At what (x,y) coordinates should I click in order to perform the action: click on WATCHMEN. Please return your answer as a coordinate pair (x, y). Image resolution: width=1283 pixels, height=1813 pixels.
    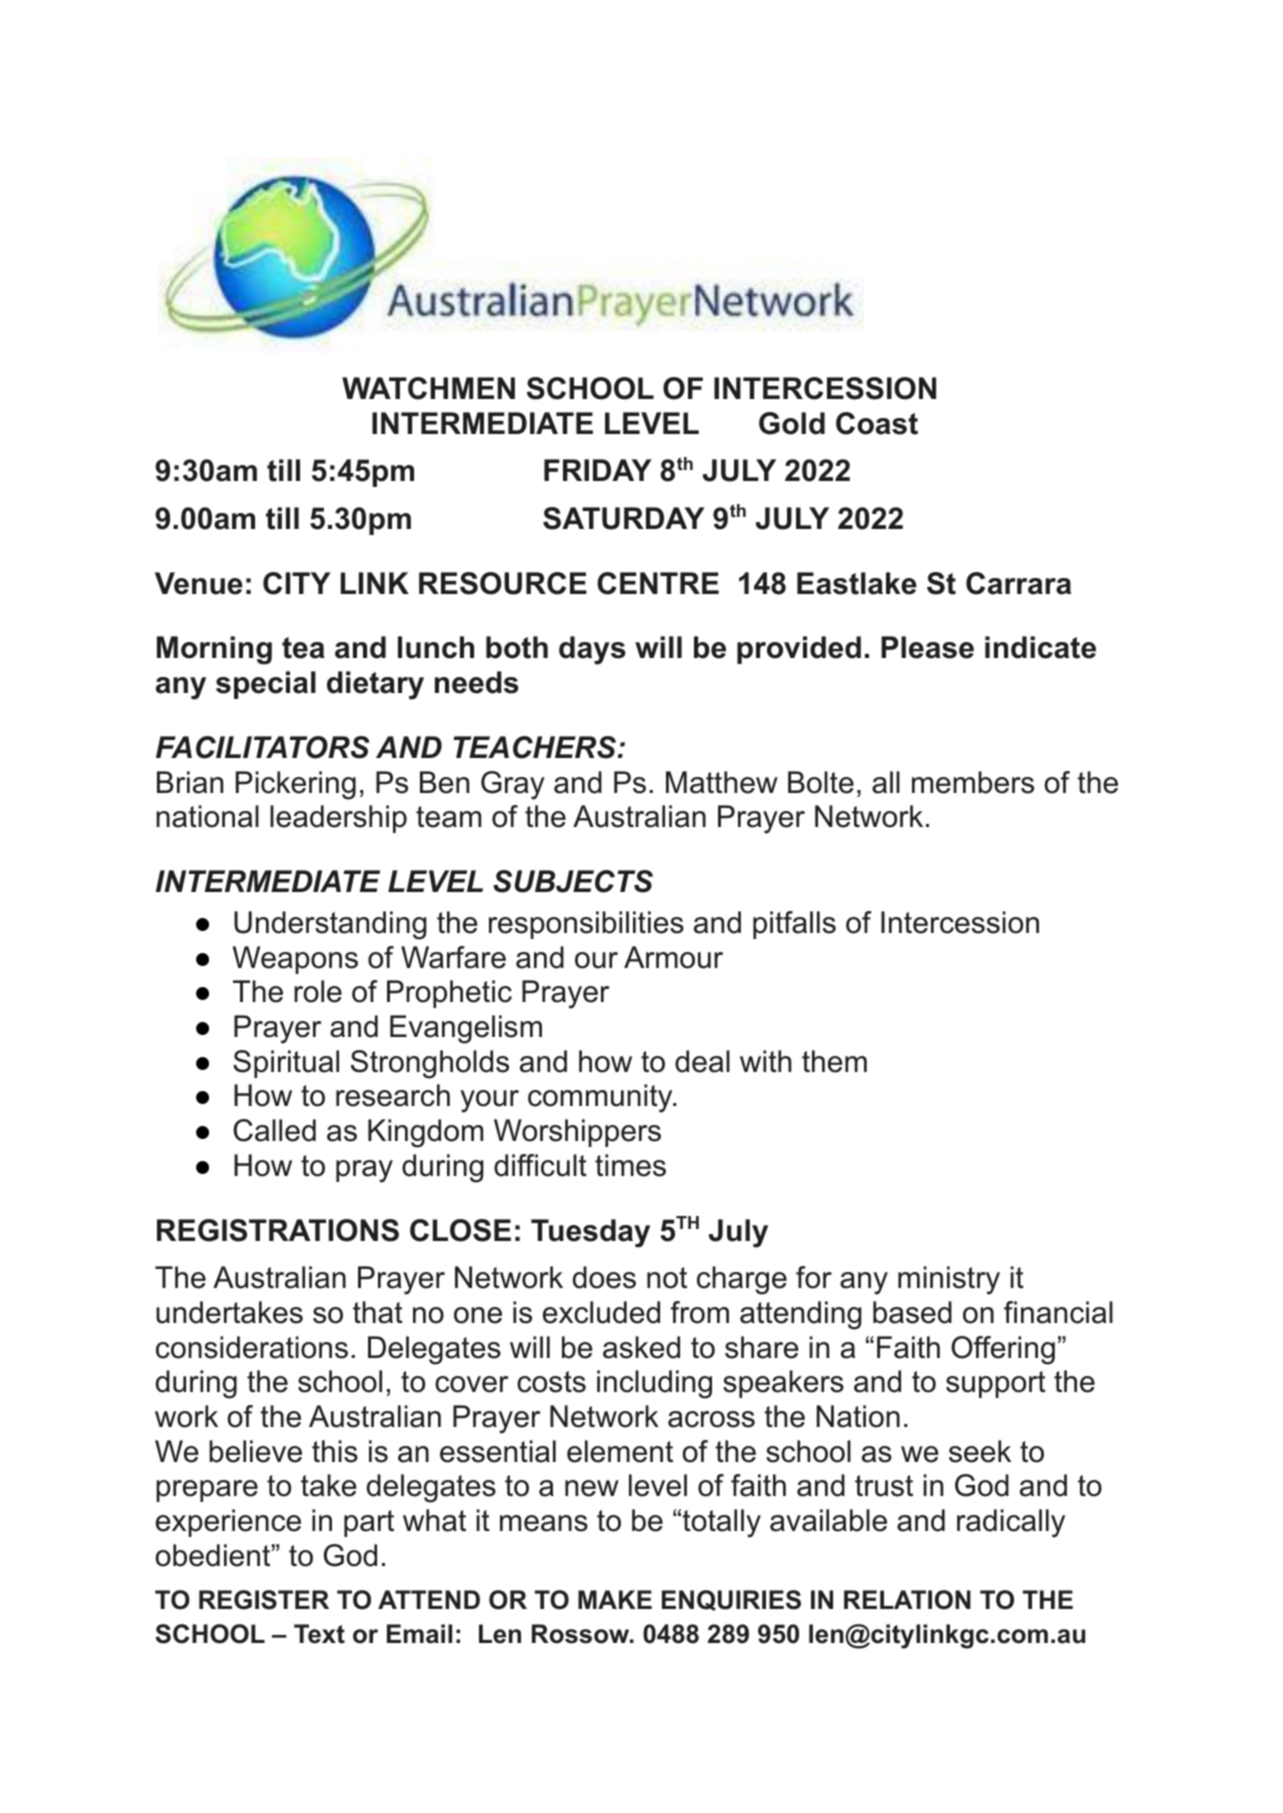
    Looking at the image, I should click on (428, 388).
